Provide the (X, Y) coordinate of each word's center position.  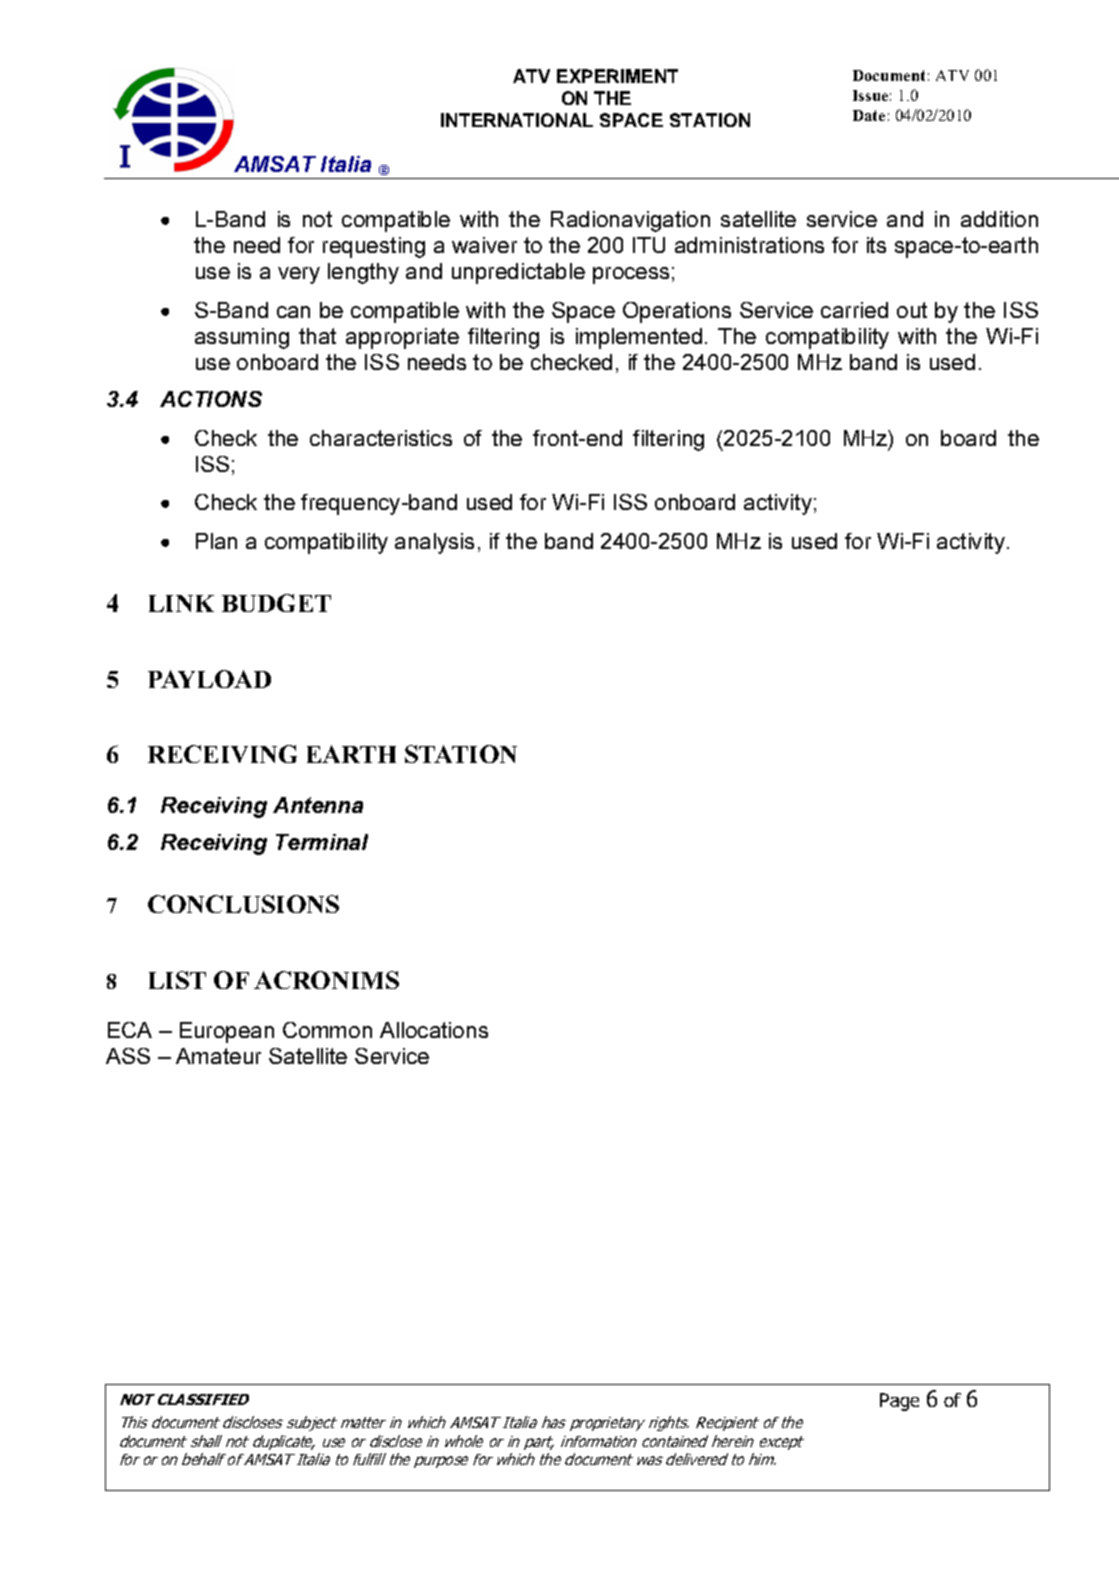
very (299, 275)
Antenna (318, 805)
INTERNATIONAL (517, 120)
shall (206, 1441)
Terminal (322, 842)
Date (869, 115)
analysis (434, 543)
